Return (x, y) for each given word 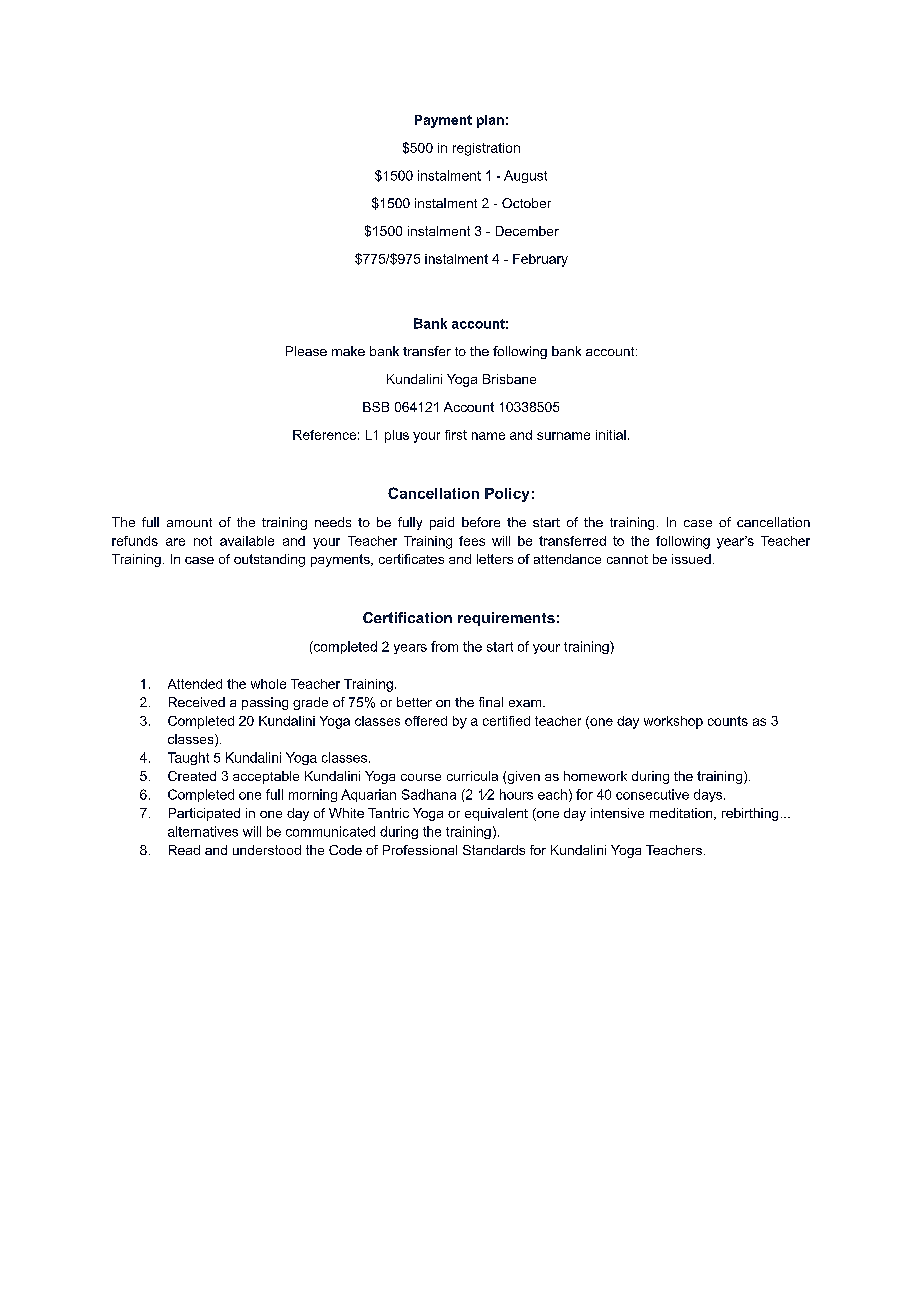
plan (490, 121)
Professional (420, 850)
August (525, 176)
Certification (407, 617)
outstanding (269, 560)
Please (306, 351)
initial (611, 435)
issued (691, 559)
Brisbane (509, 379)
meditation (682, 814)
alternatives (203, 831)
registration (486, 149)
